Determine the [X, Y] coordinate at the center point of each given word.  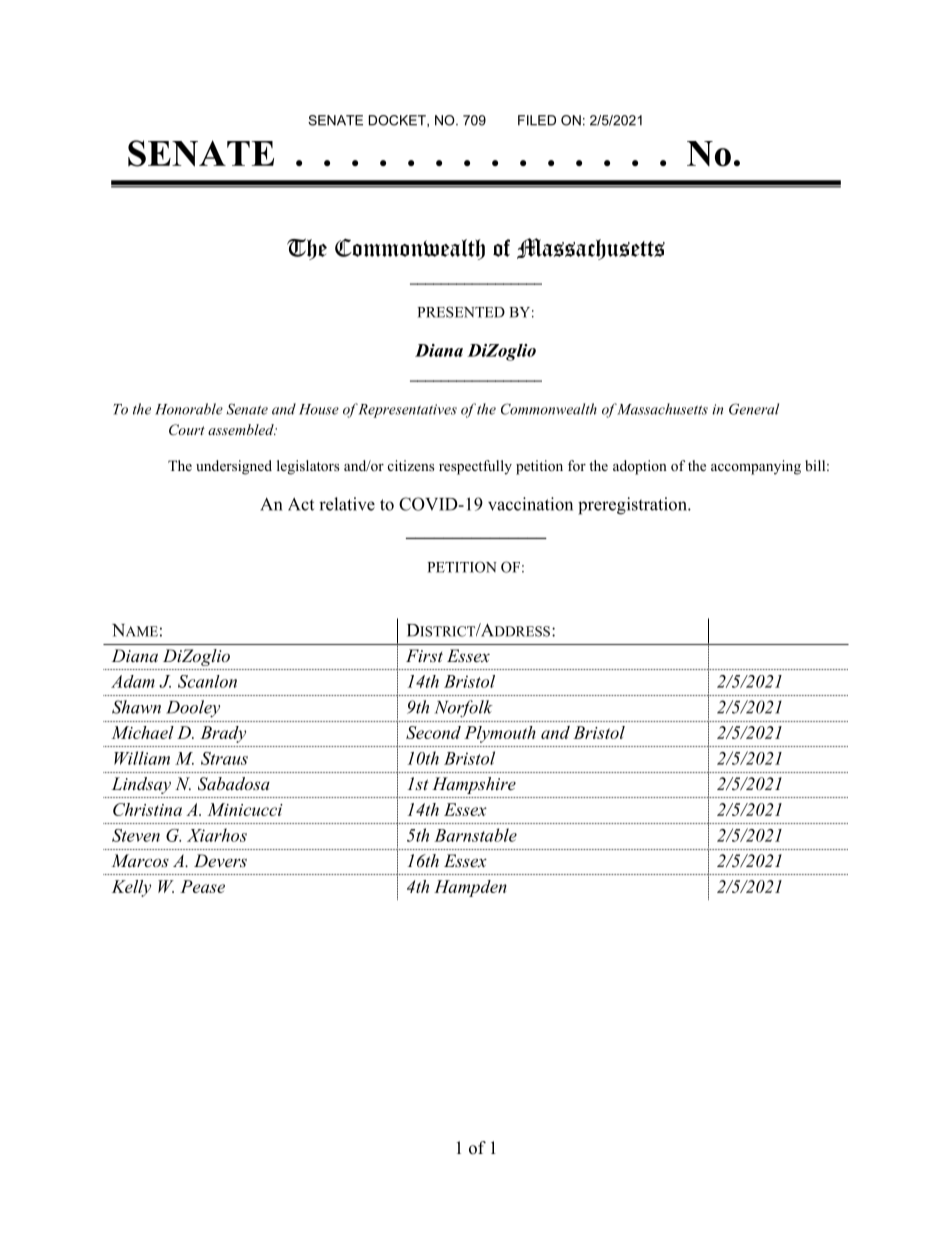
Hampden [470, 888]
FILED [537, 120]
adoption [640, 467]
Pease [202, 886]
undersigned [234, 467]
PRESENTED [461, 312]
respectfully [475, 467]
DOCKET [398, 121]
